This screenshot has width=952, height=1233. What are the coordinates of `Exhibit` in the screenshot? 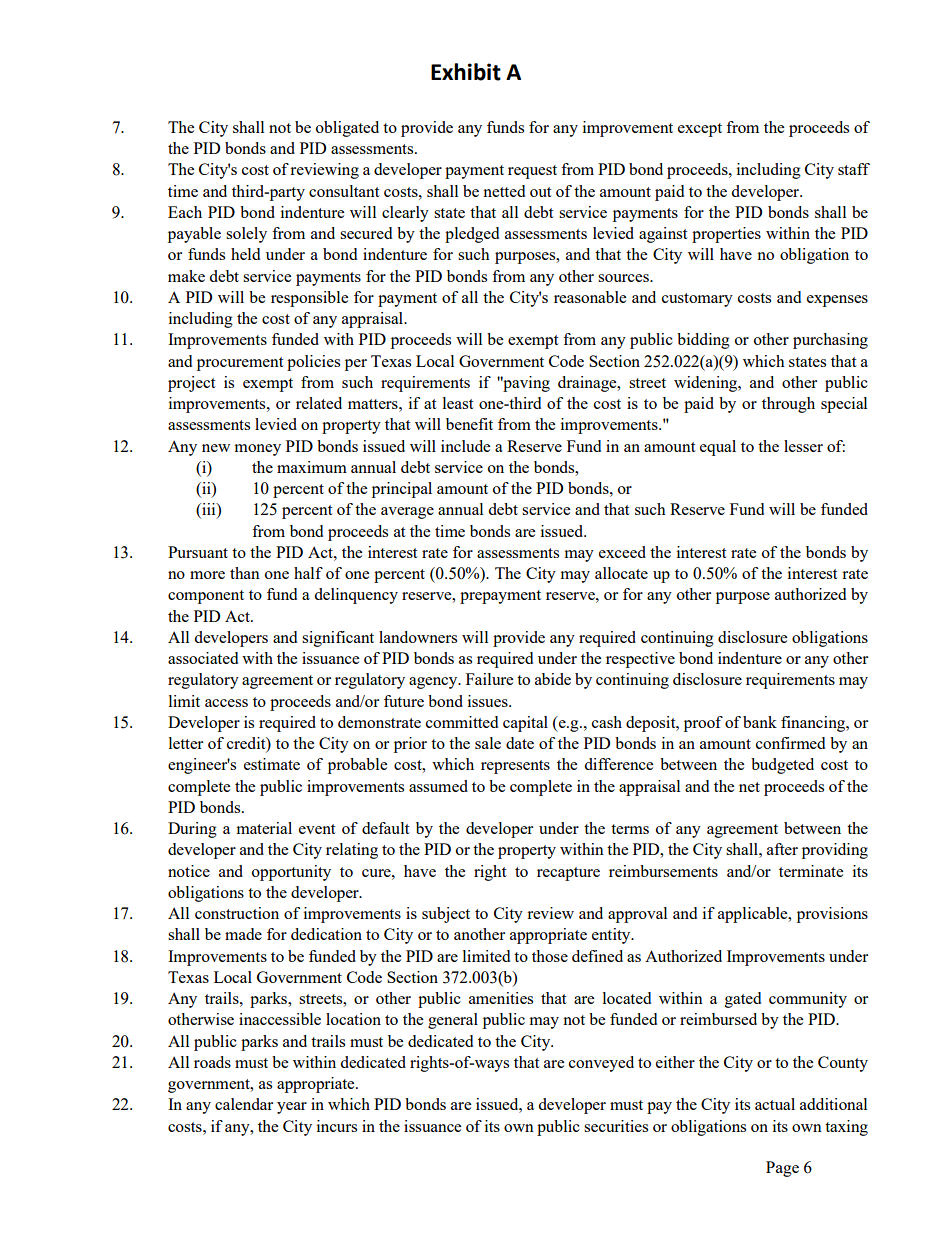 It's located at (466, 72).
